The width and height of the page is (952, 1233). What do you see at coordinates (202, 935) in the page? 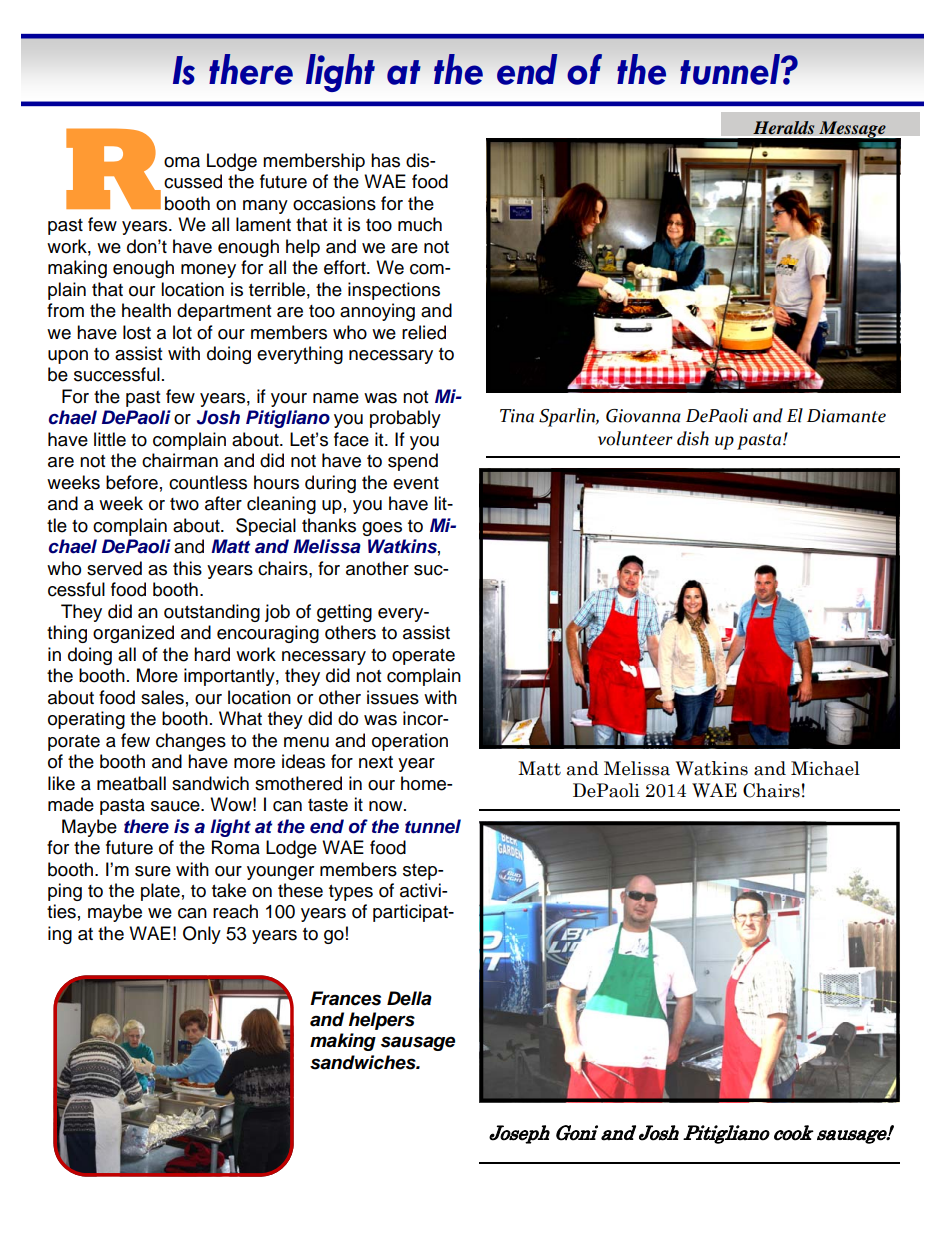
I see `Only` at bounding box center [202, 935].
